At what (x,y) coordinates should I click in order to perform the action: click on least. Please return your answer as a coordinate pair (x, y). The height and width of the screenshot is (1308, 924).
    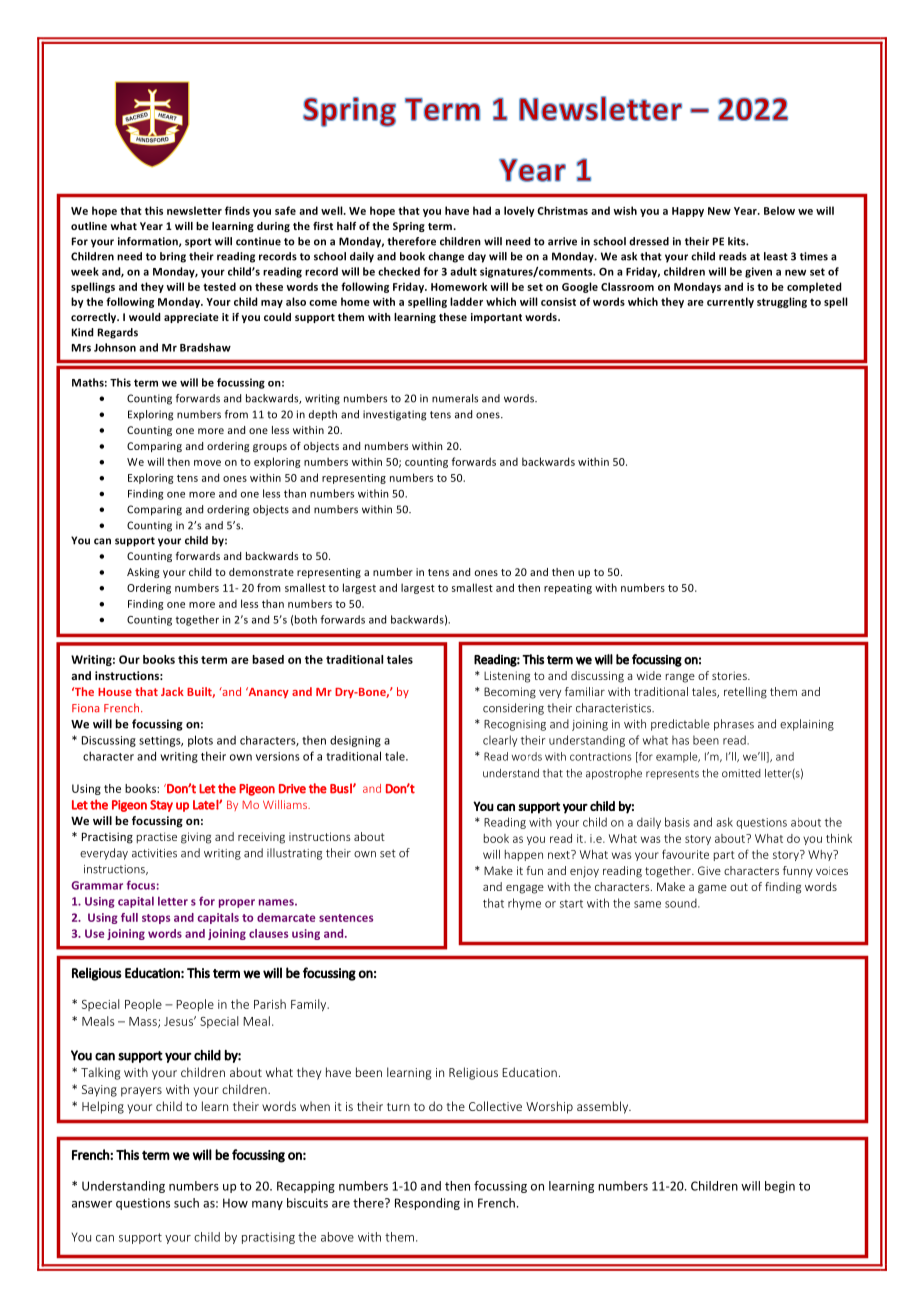
    Looking at the image, I should click on (776, 256).
